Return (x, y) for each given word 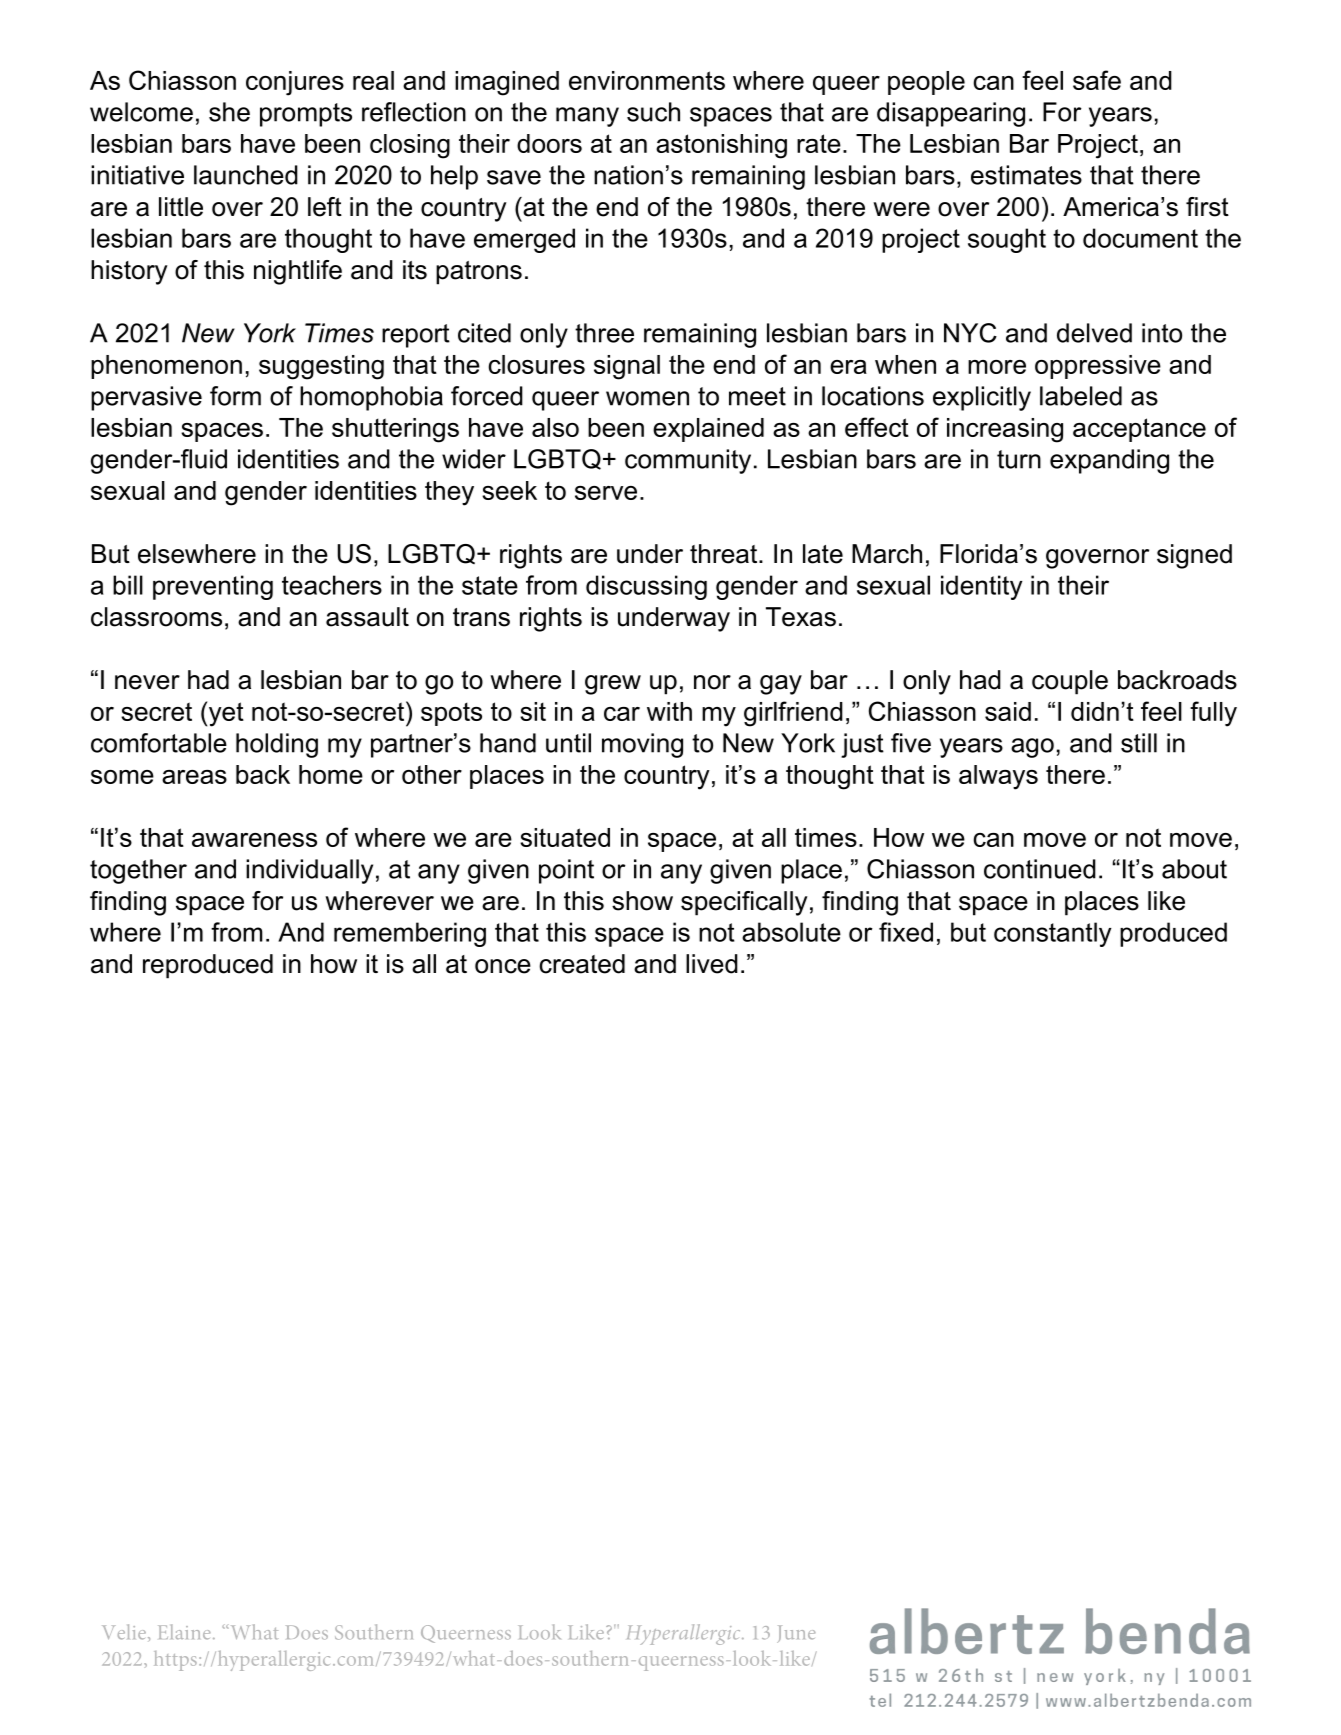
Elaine (184, 1632)
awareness (254, 840)
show (642, 901)
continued (1040, 869)
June (796, 1634)
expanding (1109, 461)
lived (712, 964)
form (235, 396)
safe (1097, 80)
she (229, 112)
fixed (906, 932)
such (653, 112)
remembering (410, 934)
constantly (1052, 934)
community (688, 461)
